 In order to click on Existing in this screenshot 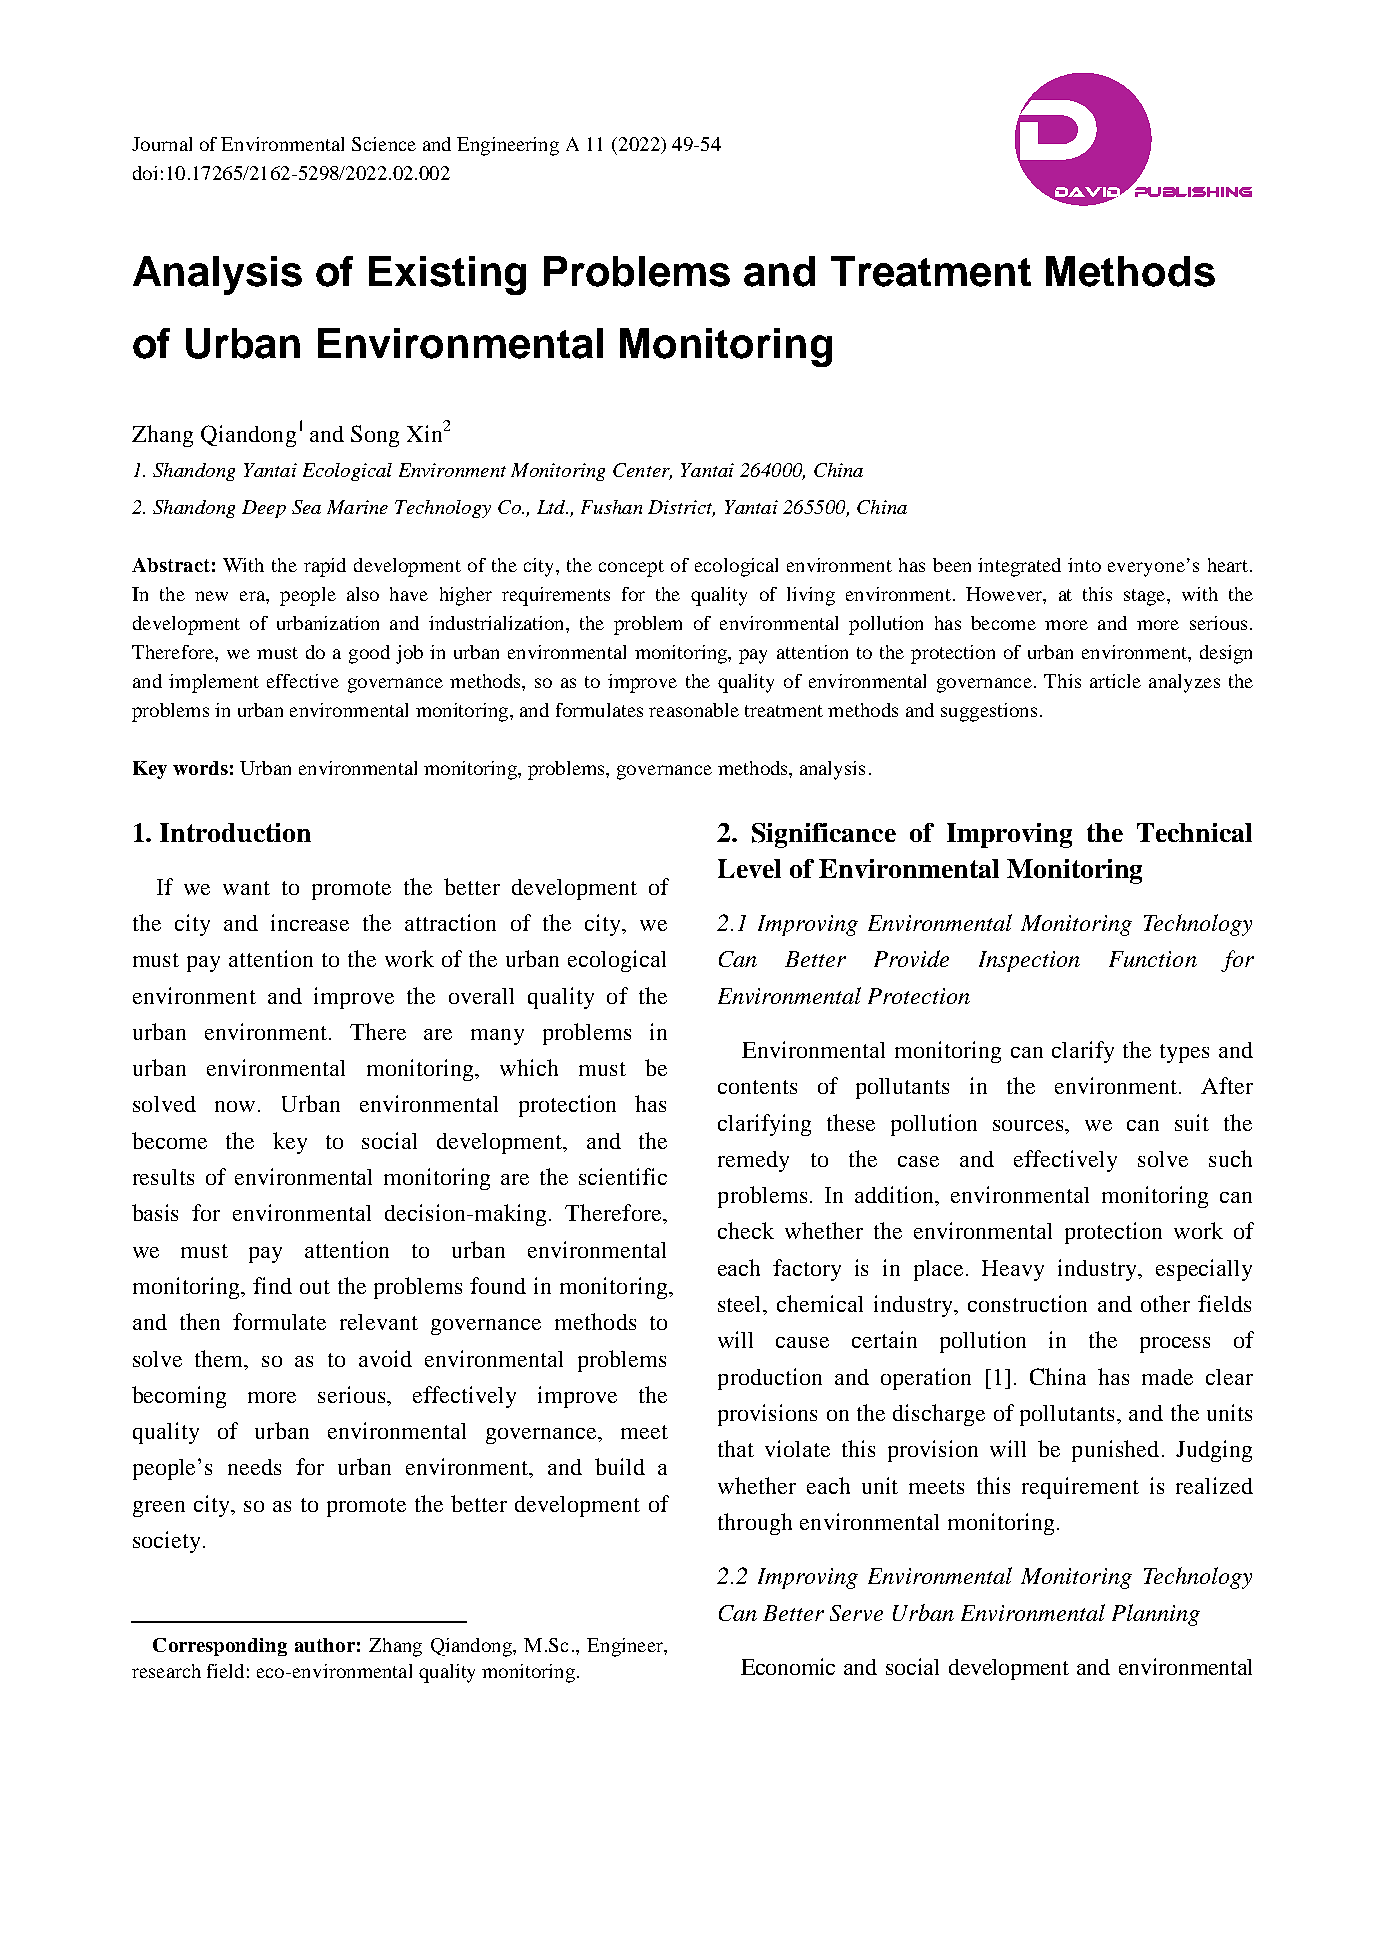, I will do `click(447, 275)`.
